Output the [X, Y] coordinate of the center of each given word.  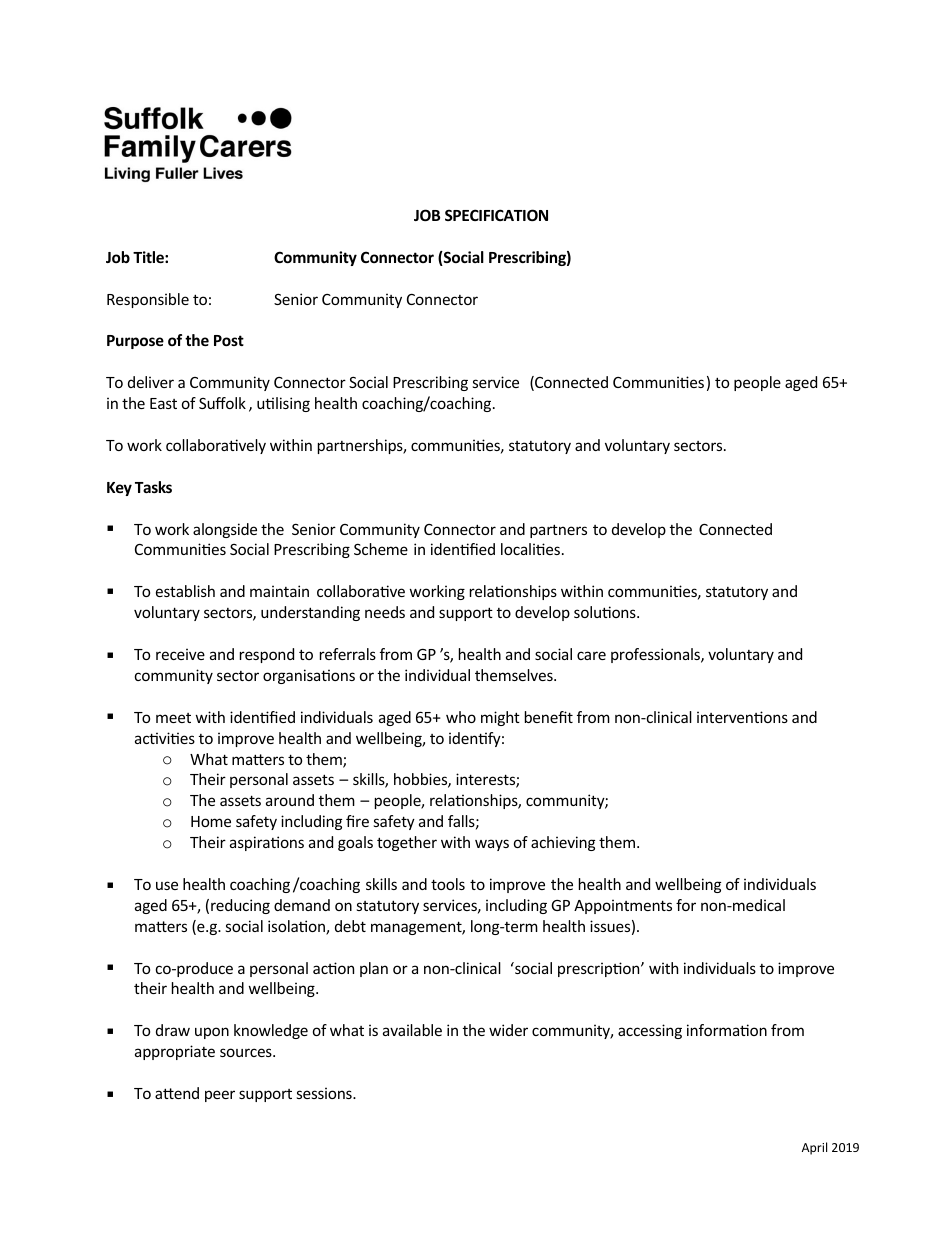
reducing [240, 906]
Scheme [381, 549]
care [591, 655]
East [163, 403]
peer [220, 1096]
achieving [563, 843]
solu [588, 612]
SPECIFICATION [496, 215]
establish [185, 591]
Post [229, 340]
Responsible [148, 300]
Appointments [623, 906]
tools [448, 884]
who [461, 717]
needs [385, 612]
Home [211, 821]
